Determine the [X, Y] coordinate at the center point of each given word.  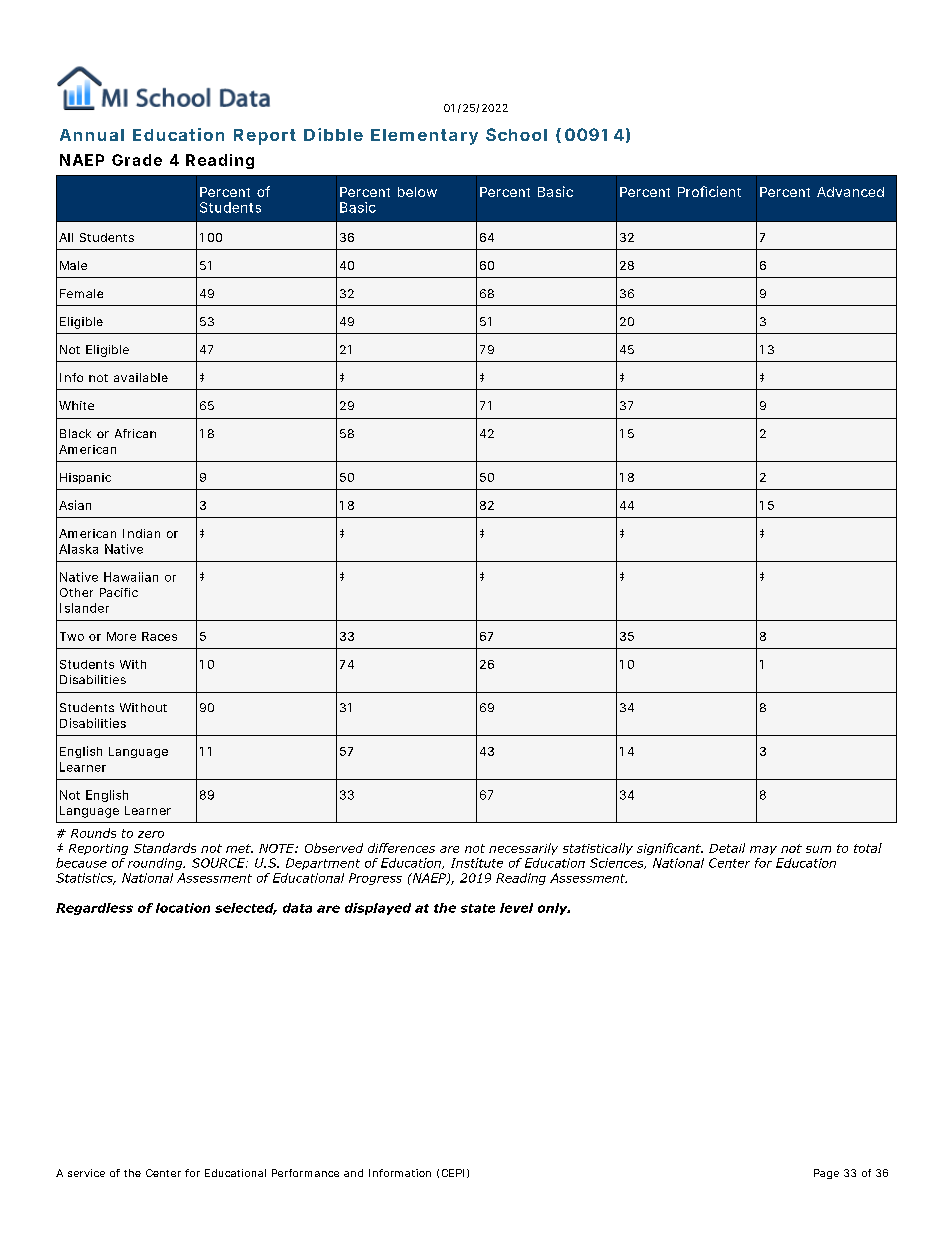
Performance [305, 1173]
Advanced [850, 192]
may [763, 850]
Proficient [709, 191]
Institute [477, 863]
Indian [141, 533]
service [86, 1173]
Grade [137, 160]
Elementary [424, 137]
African [135, 433]
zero [151, 834]
